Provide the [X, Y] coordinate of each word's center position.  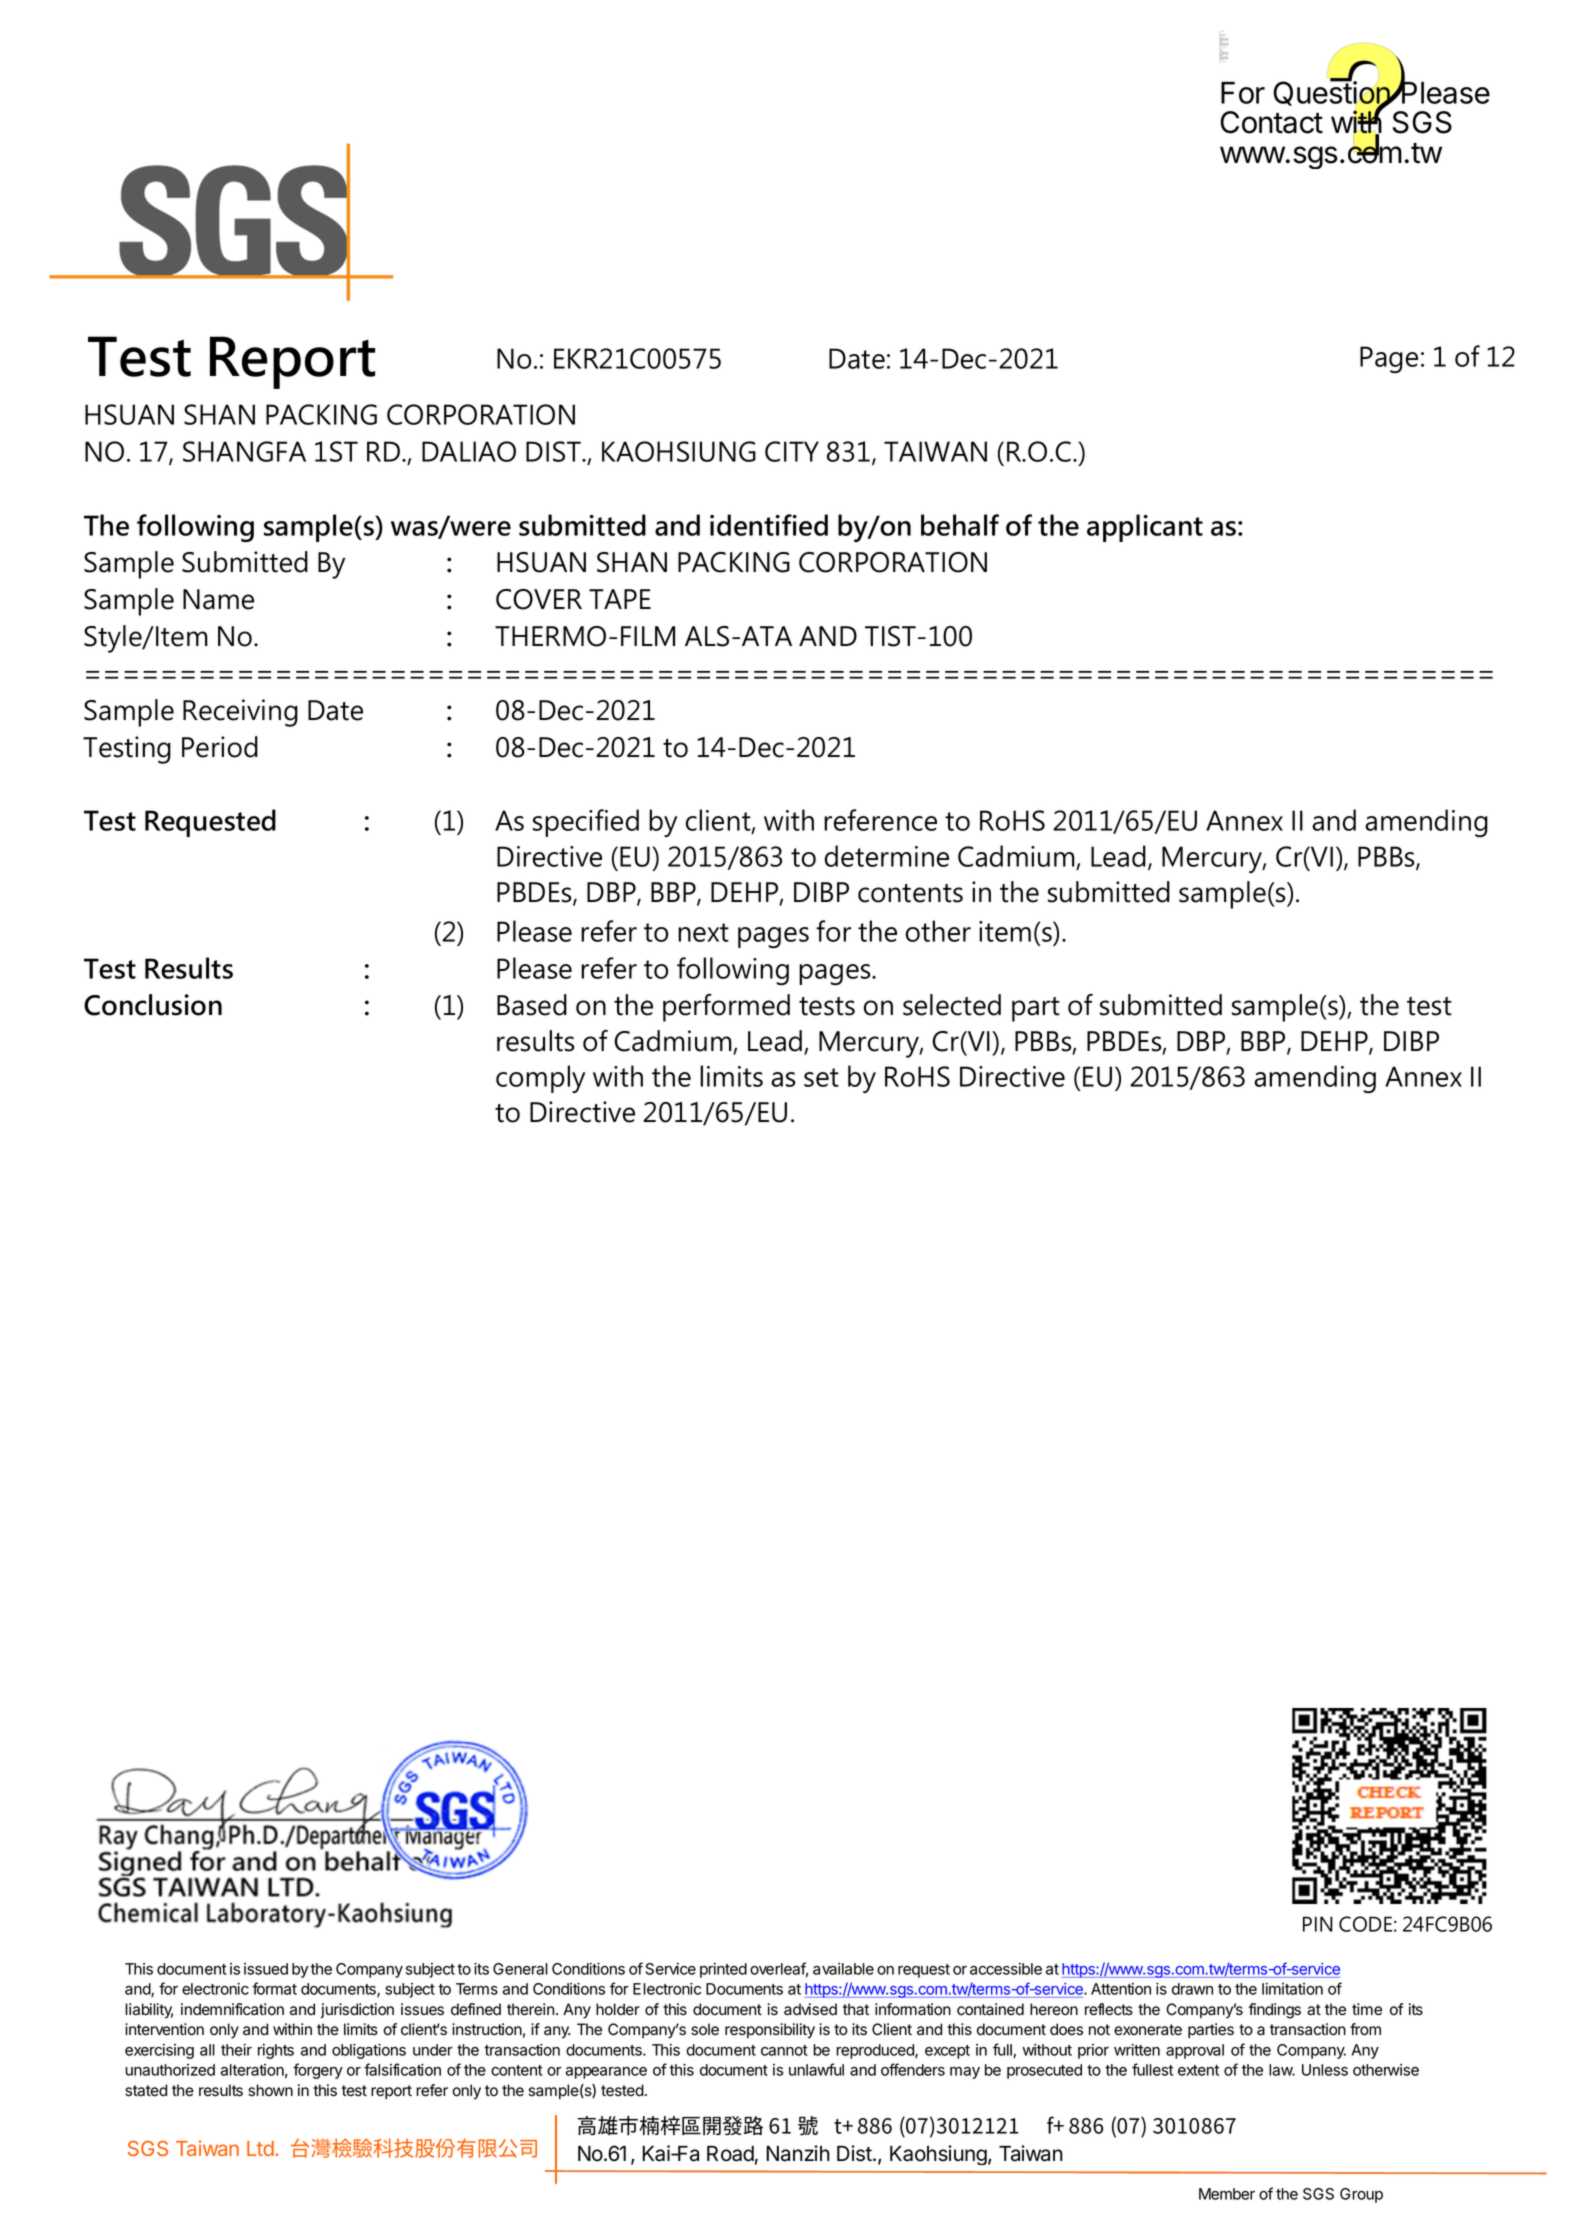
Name [218, 599]
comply [540, 1079]
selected [952, 1005]
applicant [1145, 528]
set [821, 1077]
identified [769, 525]
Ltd [260, 2148]
